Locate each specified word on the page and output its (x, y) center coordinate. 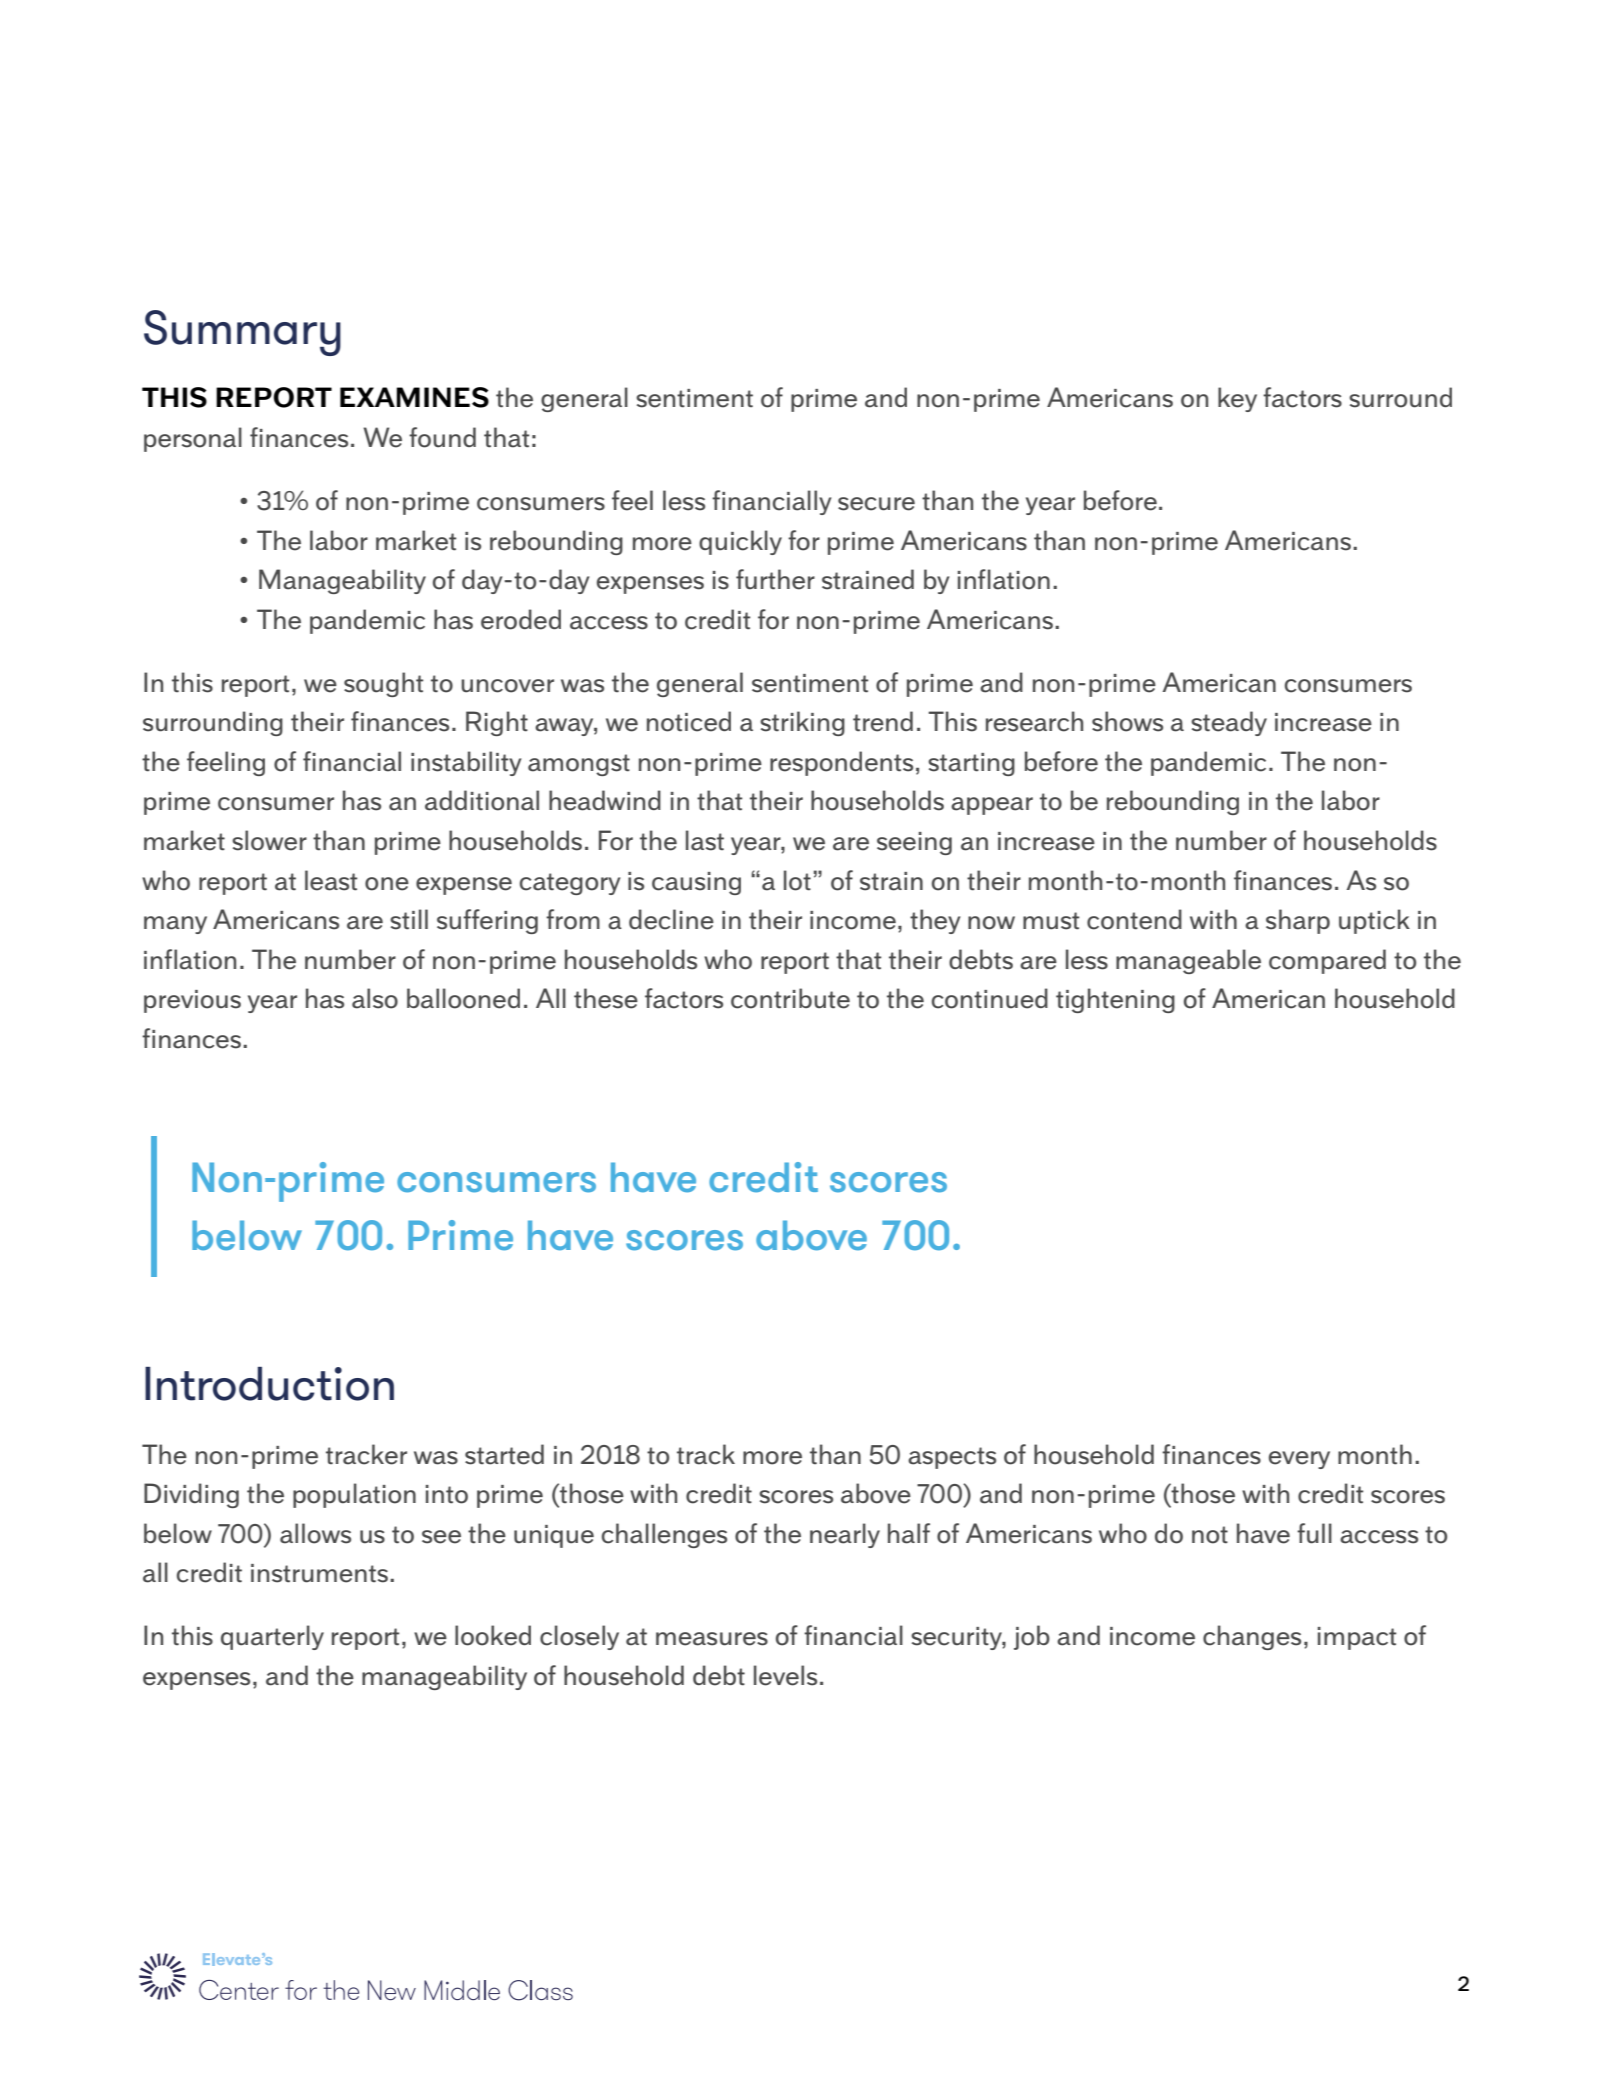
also (375, 998)
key (1237, 399)
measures (712, 1639)
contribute (790, 998)
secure (876, 504)
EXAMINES (414, 397)
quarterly (272, 1637)
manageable (1188, 961)
